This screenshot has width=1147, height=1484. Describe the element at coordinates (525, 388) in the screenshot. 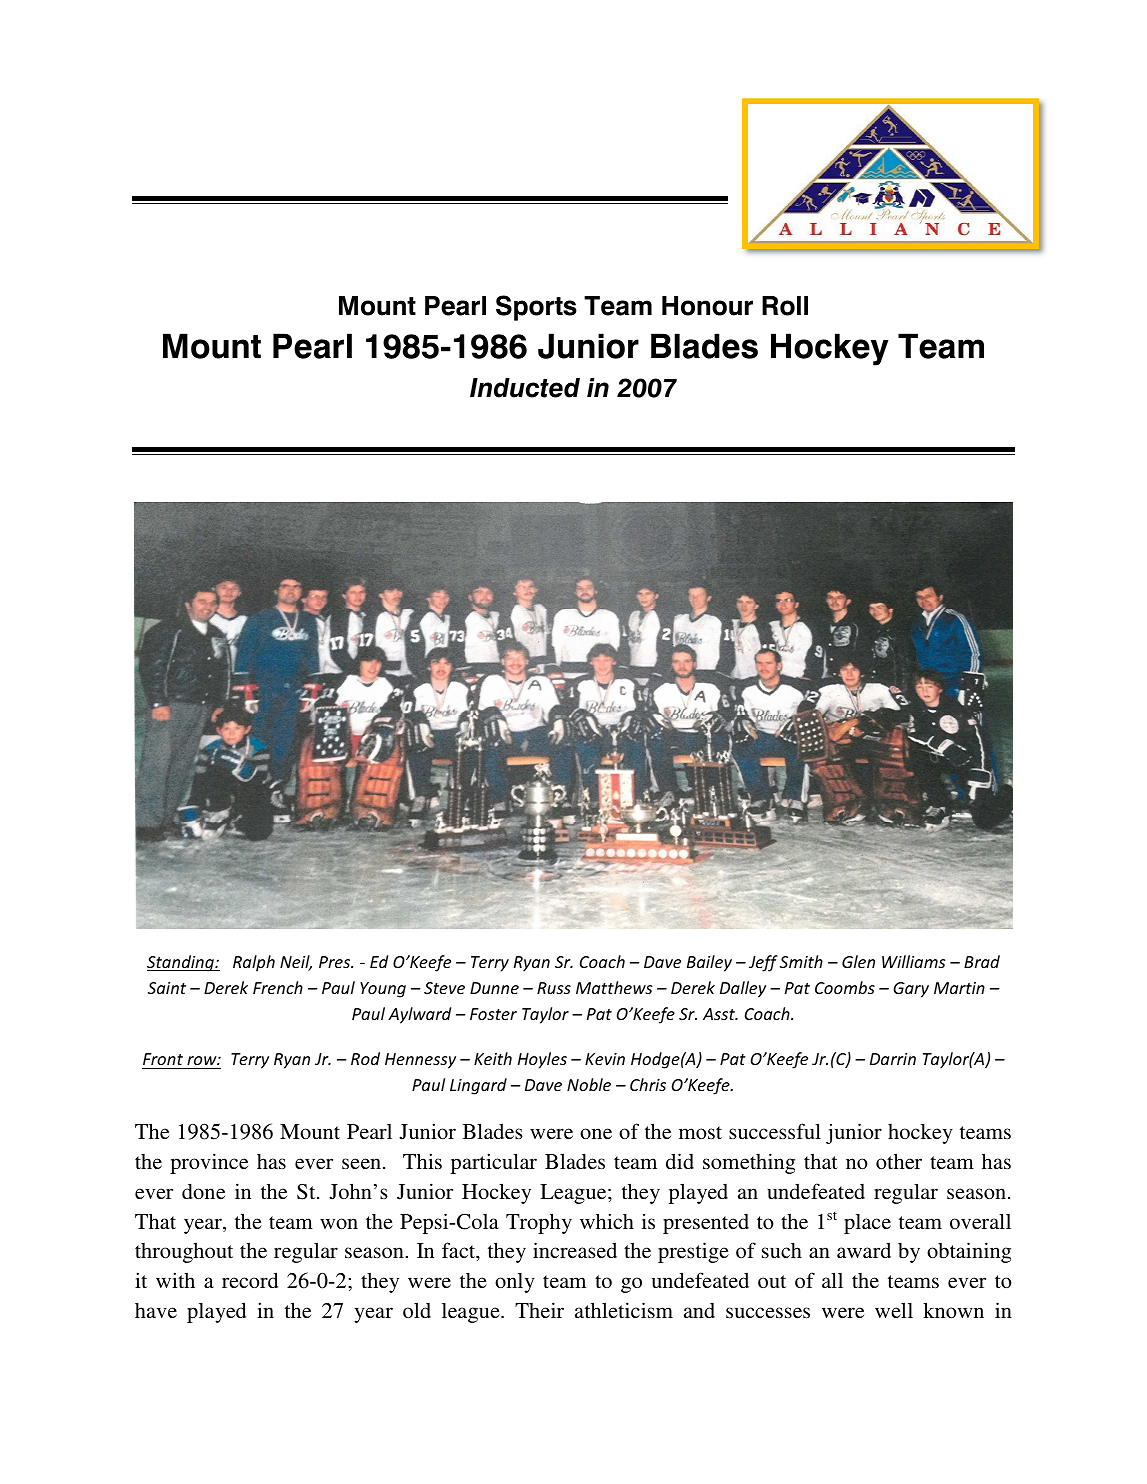

I see `Inducted` at that location.
